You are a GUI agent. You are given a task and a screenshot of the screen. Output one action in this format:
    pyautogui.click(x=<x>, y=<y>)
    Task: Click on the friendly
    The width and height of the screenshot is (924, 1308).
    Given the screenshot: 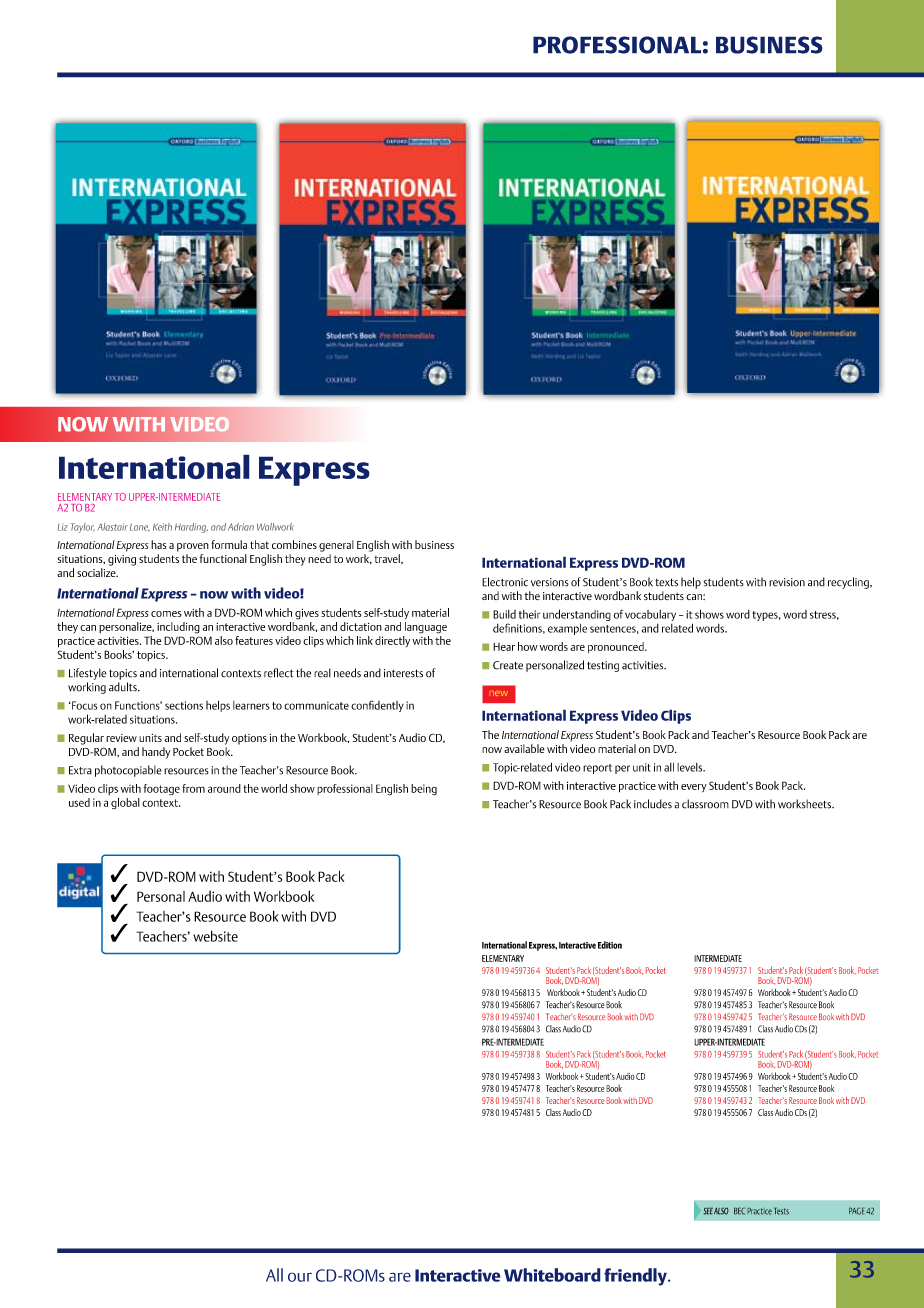 What is the action you would take?
    pyautogui.click(x=636, y=1277)
